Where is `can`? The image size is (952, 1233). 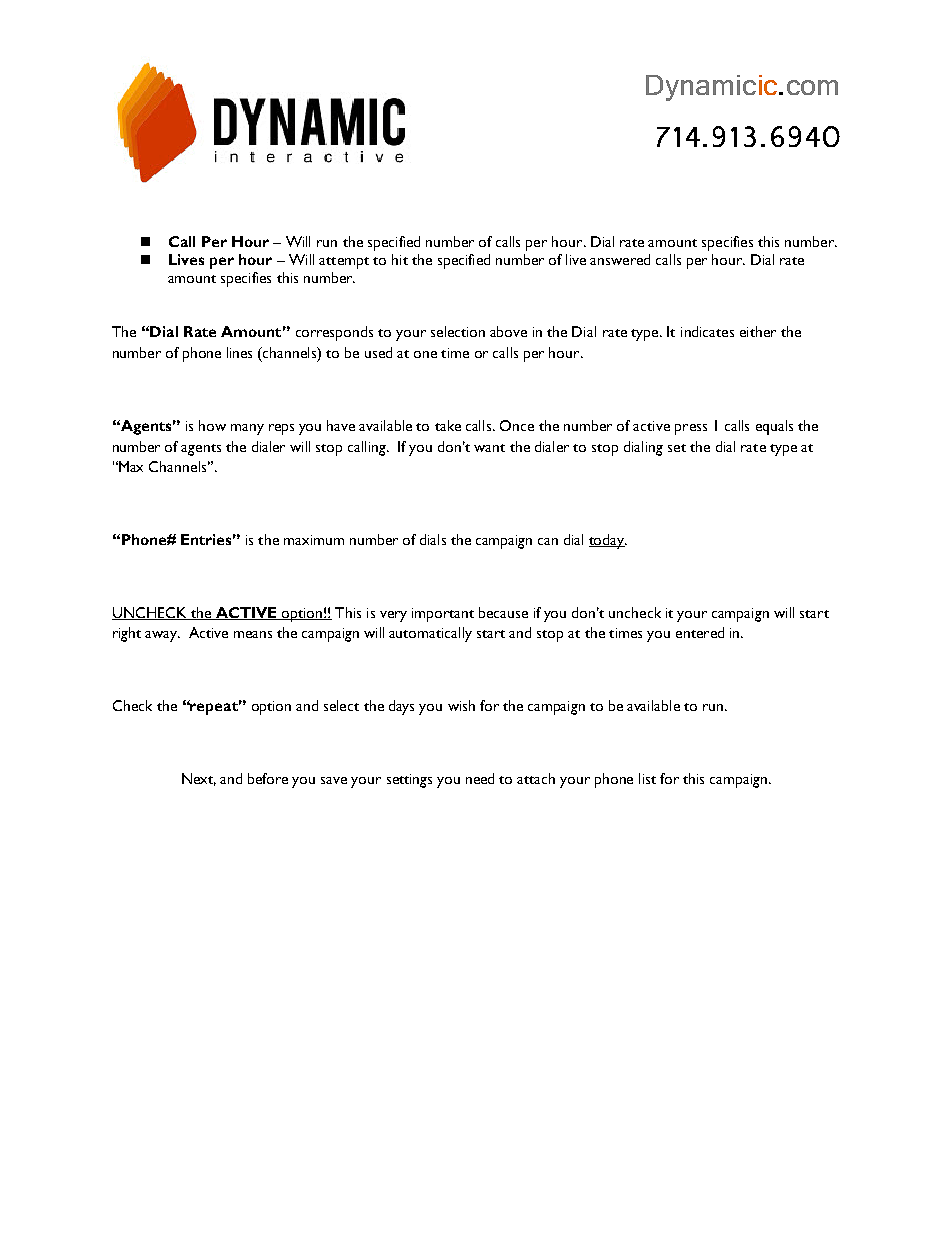 can is located at coordinates (548, 541).
